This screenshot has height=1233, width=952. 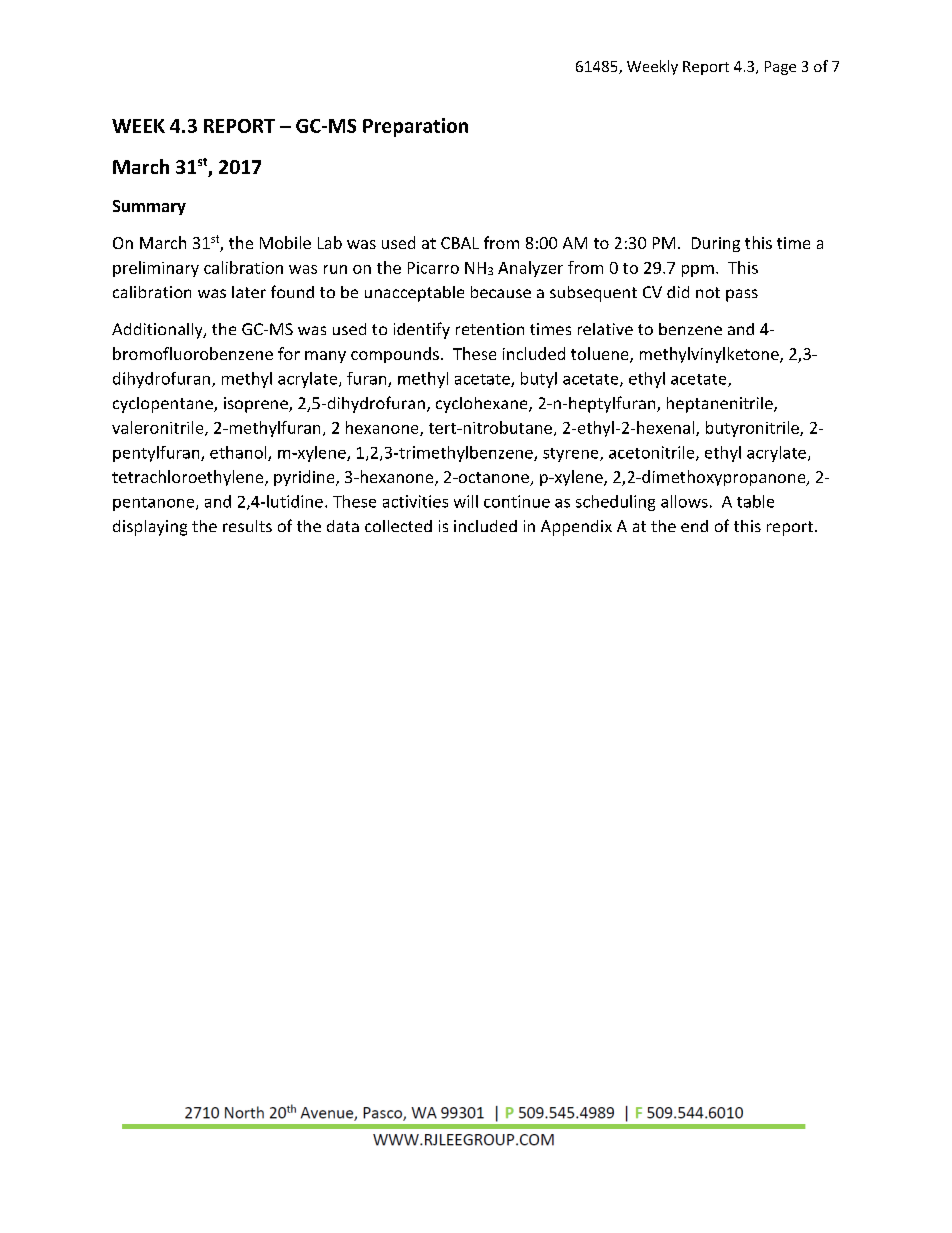 I want to click on later, so click(x=249, y=292).
